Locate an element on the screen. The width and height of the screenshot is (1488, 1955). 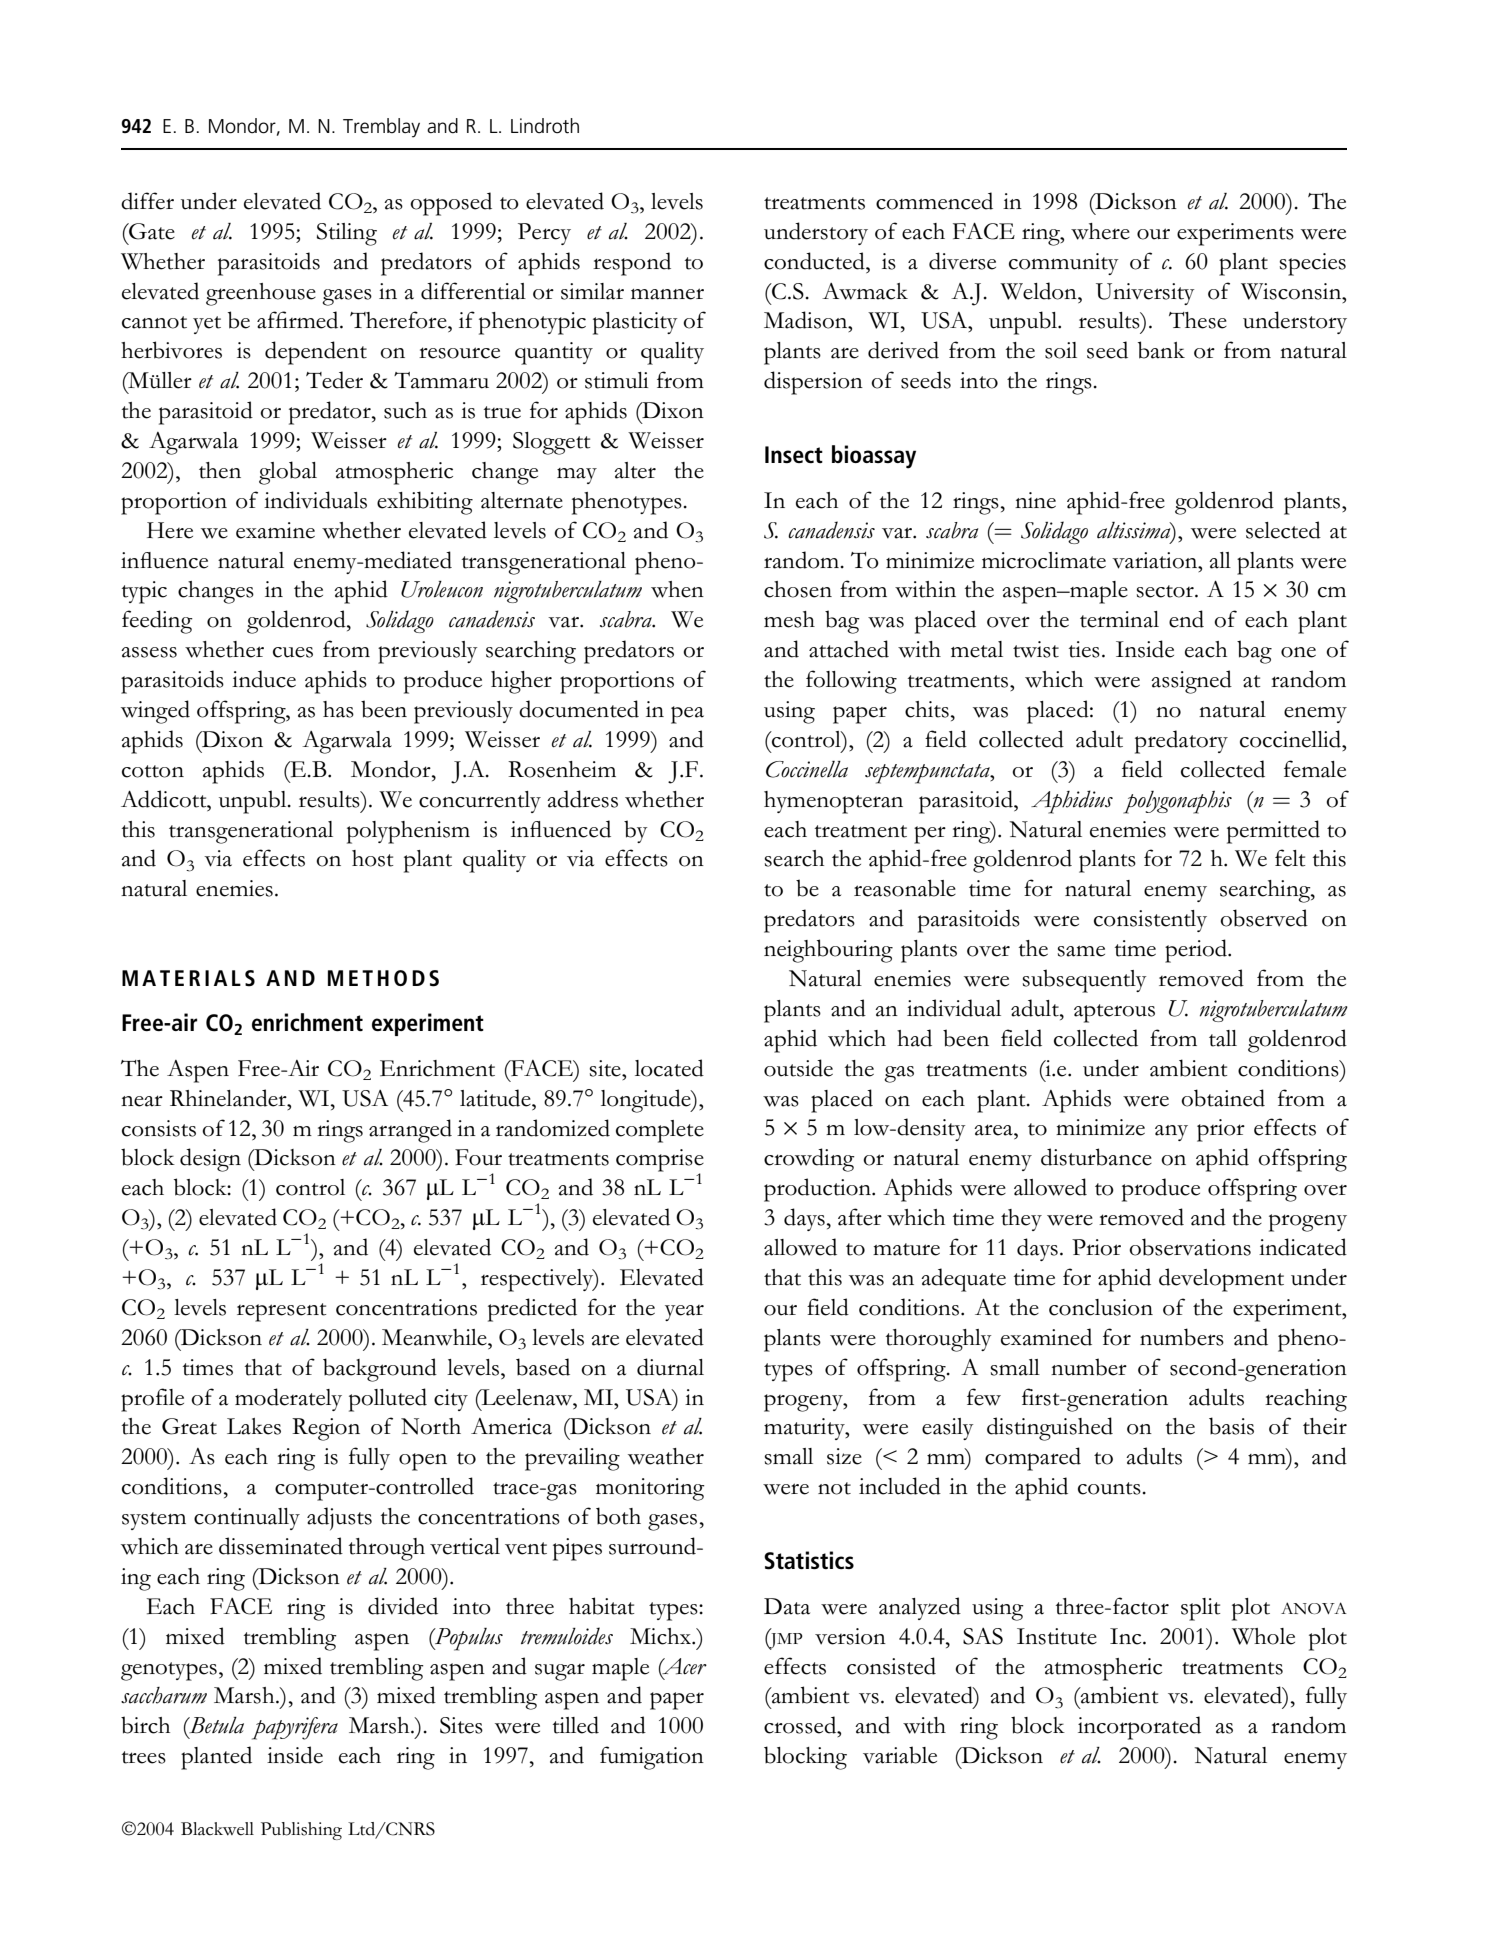
Publishing is located at coordinates (301, 1831).
